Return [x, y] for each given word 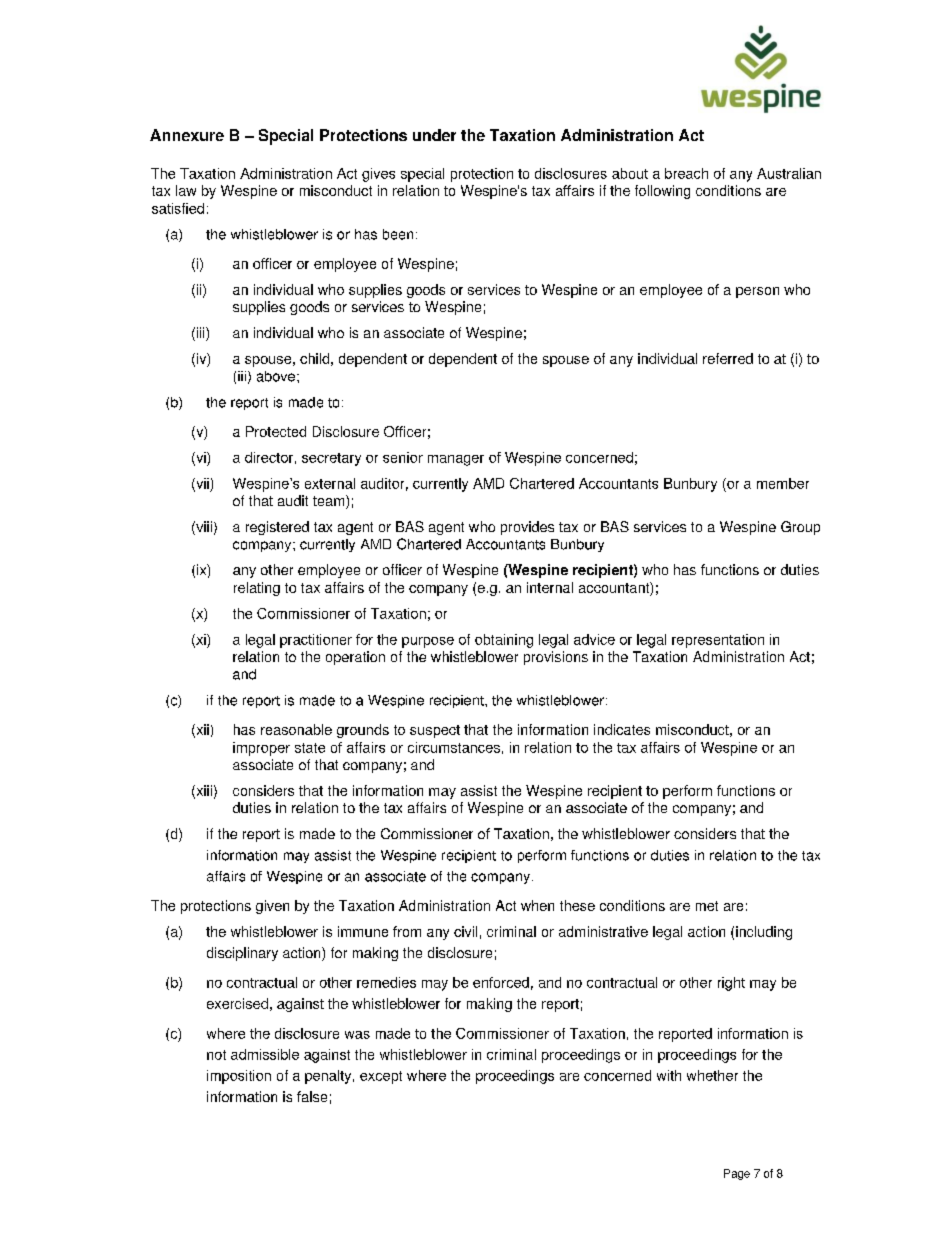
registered [277, 528]
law [186, 190]
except [381, 1077]
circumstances [454, 747]
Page [737, 1174]
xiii [203, 791]
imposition [239, 1077]
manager [456, 460]
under [434, 135]
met [707, 906]
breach [686, 173]
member [783, 483]
